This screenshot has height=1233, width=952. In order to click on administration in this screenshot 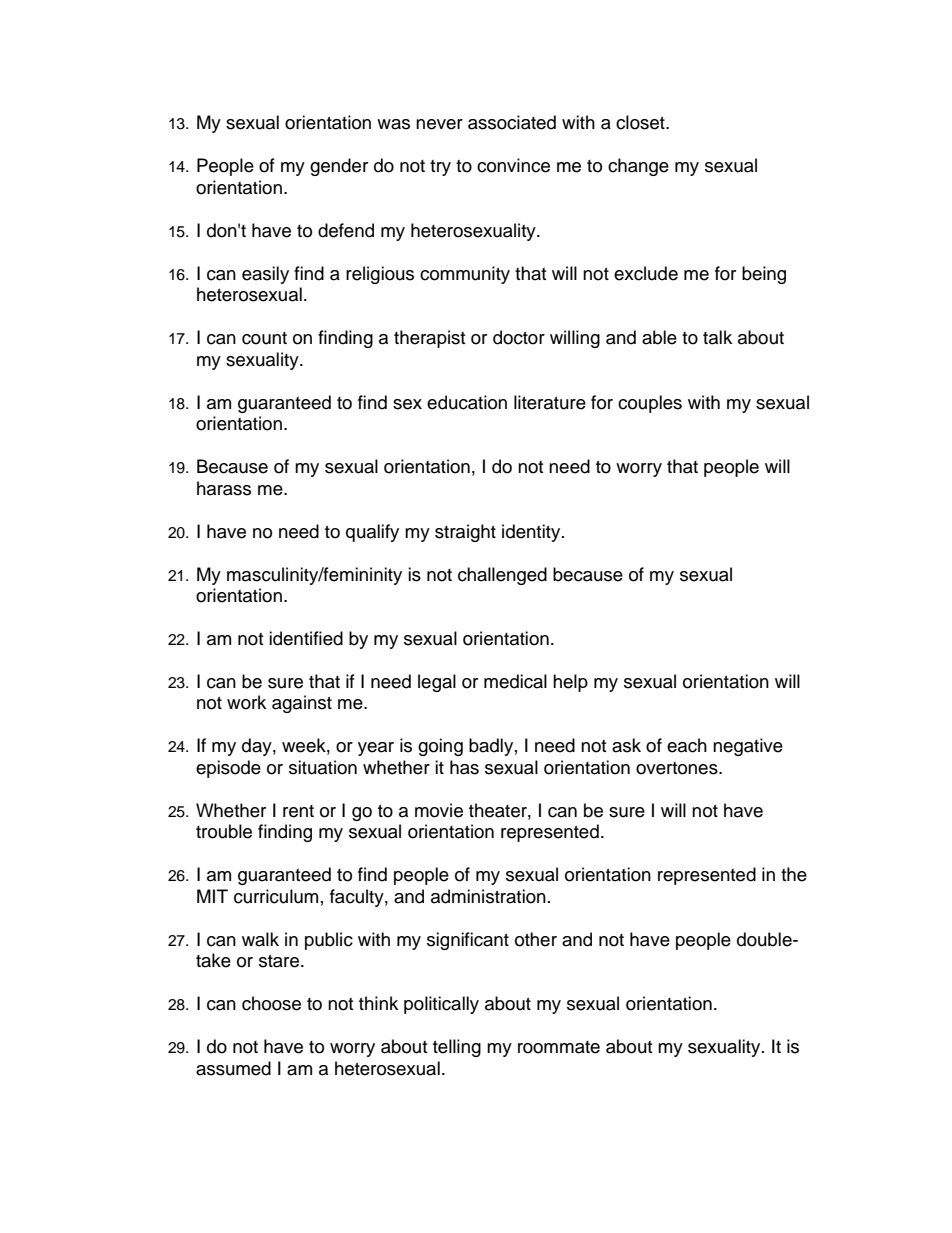, I will do `click(488, 896)`.
